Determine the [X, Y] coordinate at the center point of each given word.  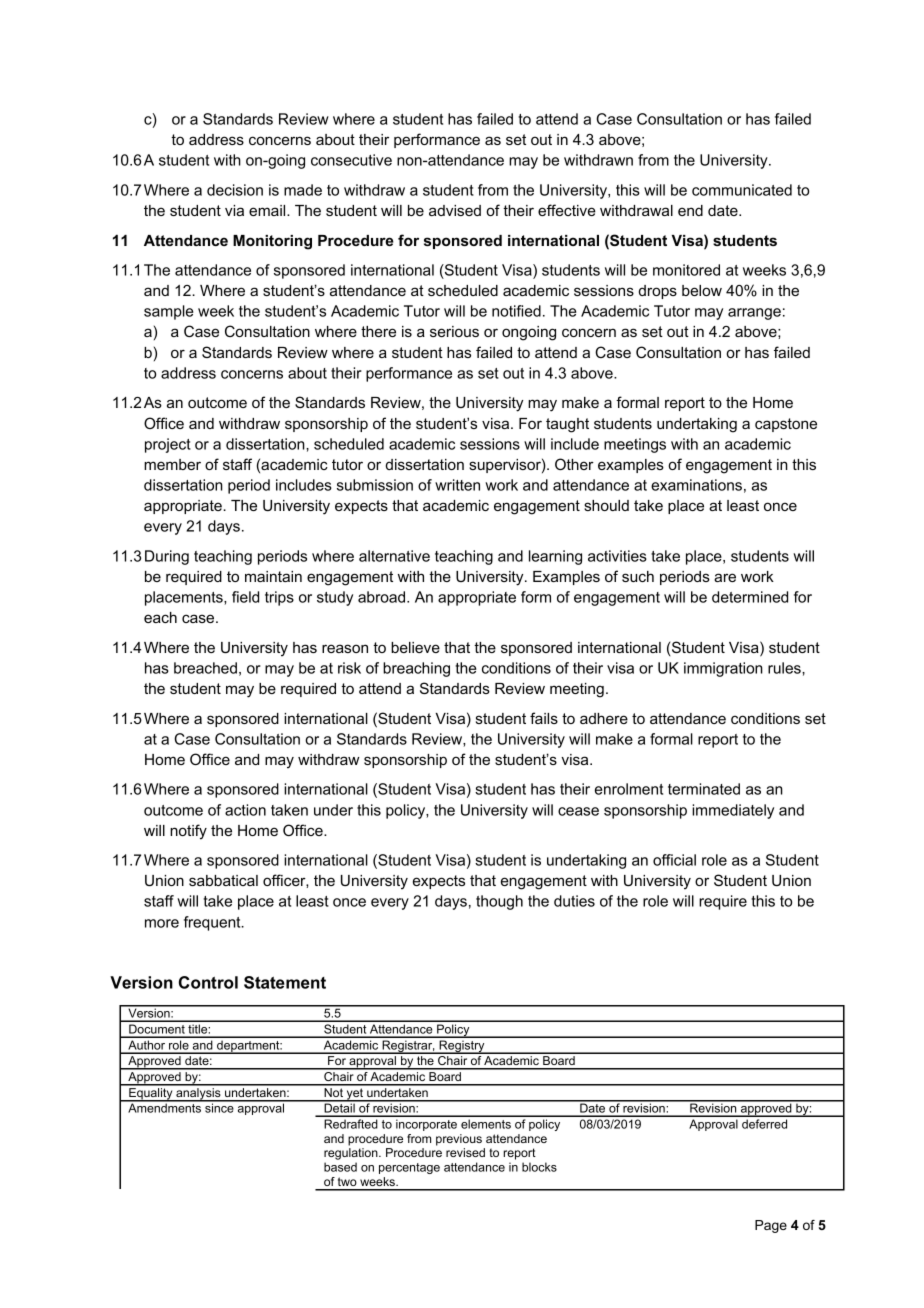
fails [544, 718]
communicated [742, 190]
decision [235, 190]
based [340, 1167]
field [245, 597]
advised [455, 210]
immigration [723, 669]
